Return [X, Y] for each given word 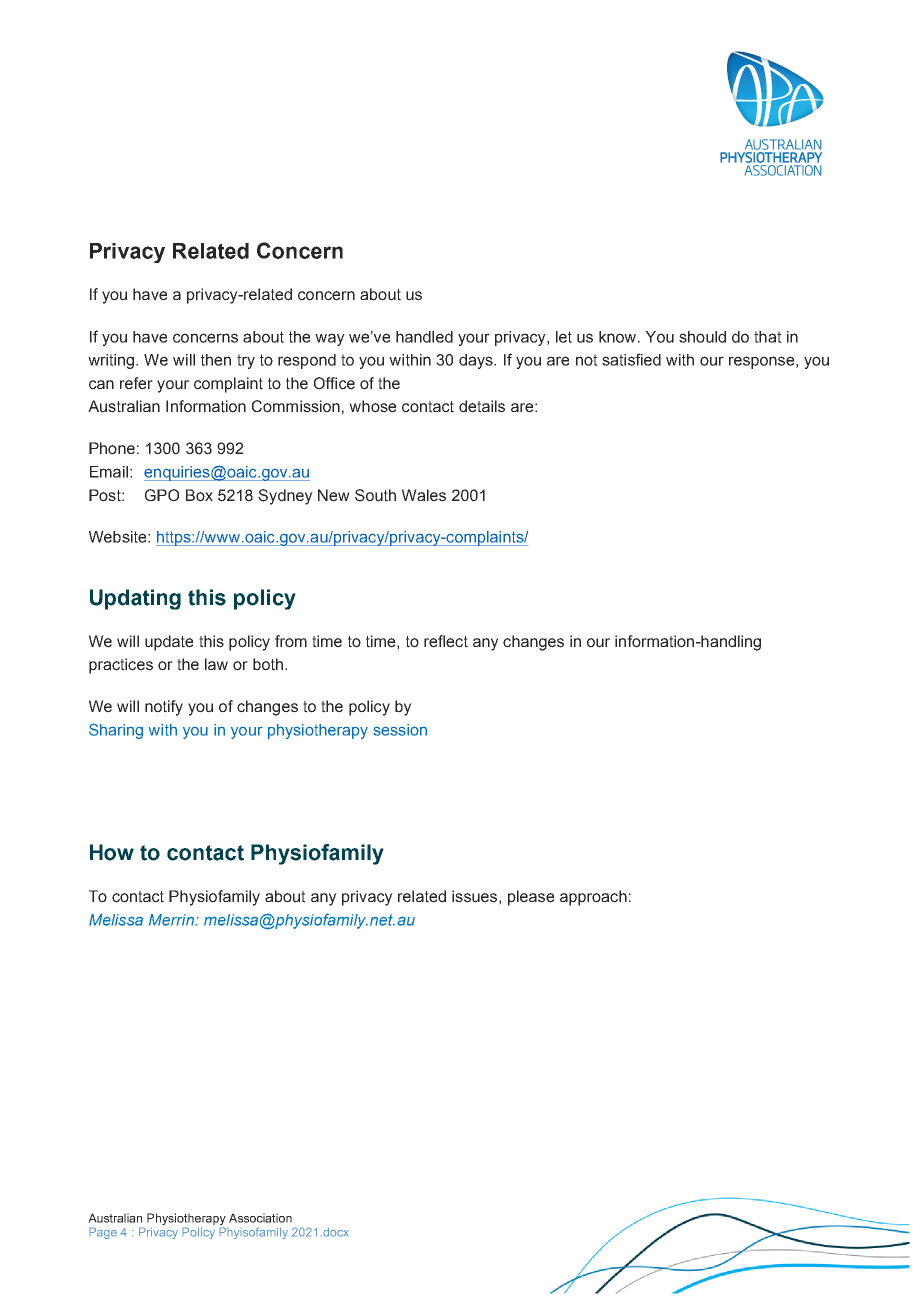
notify [164, 708]
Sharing [116, 731]
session [400, 730]
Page [103, 1233]
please [531, 898]
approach [593, 898]
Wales [424, 495]
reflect [446, 641]
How [112, 852]
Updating [135, 599]
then [216, 360]
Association [260, 1218]
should [702, 337]
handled [424, 337]
